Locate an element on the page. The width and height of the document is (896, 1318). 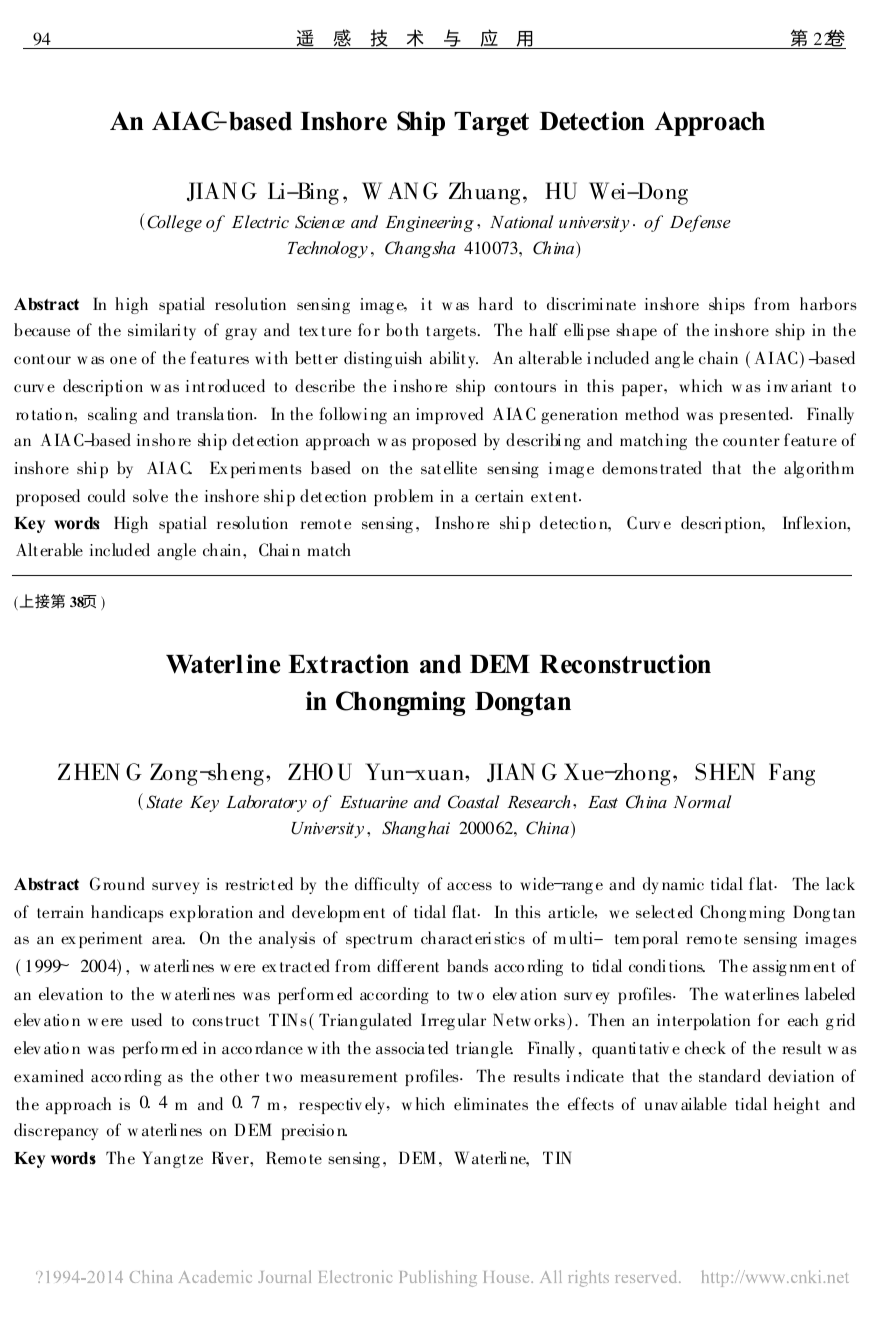
ZHEN is located at coordinates (89, 772).
